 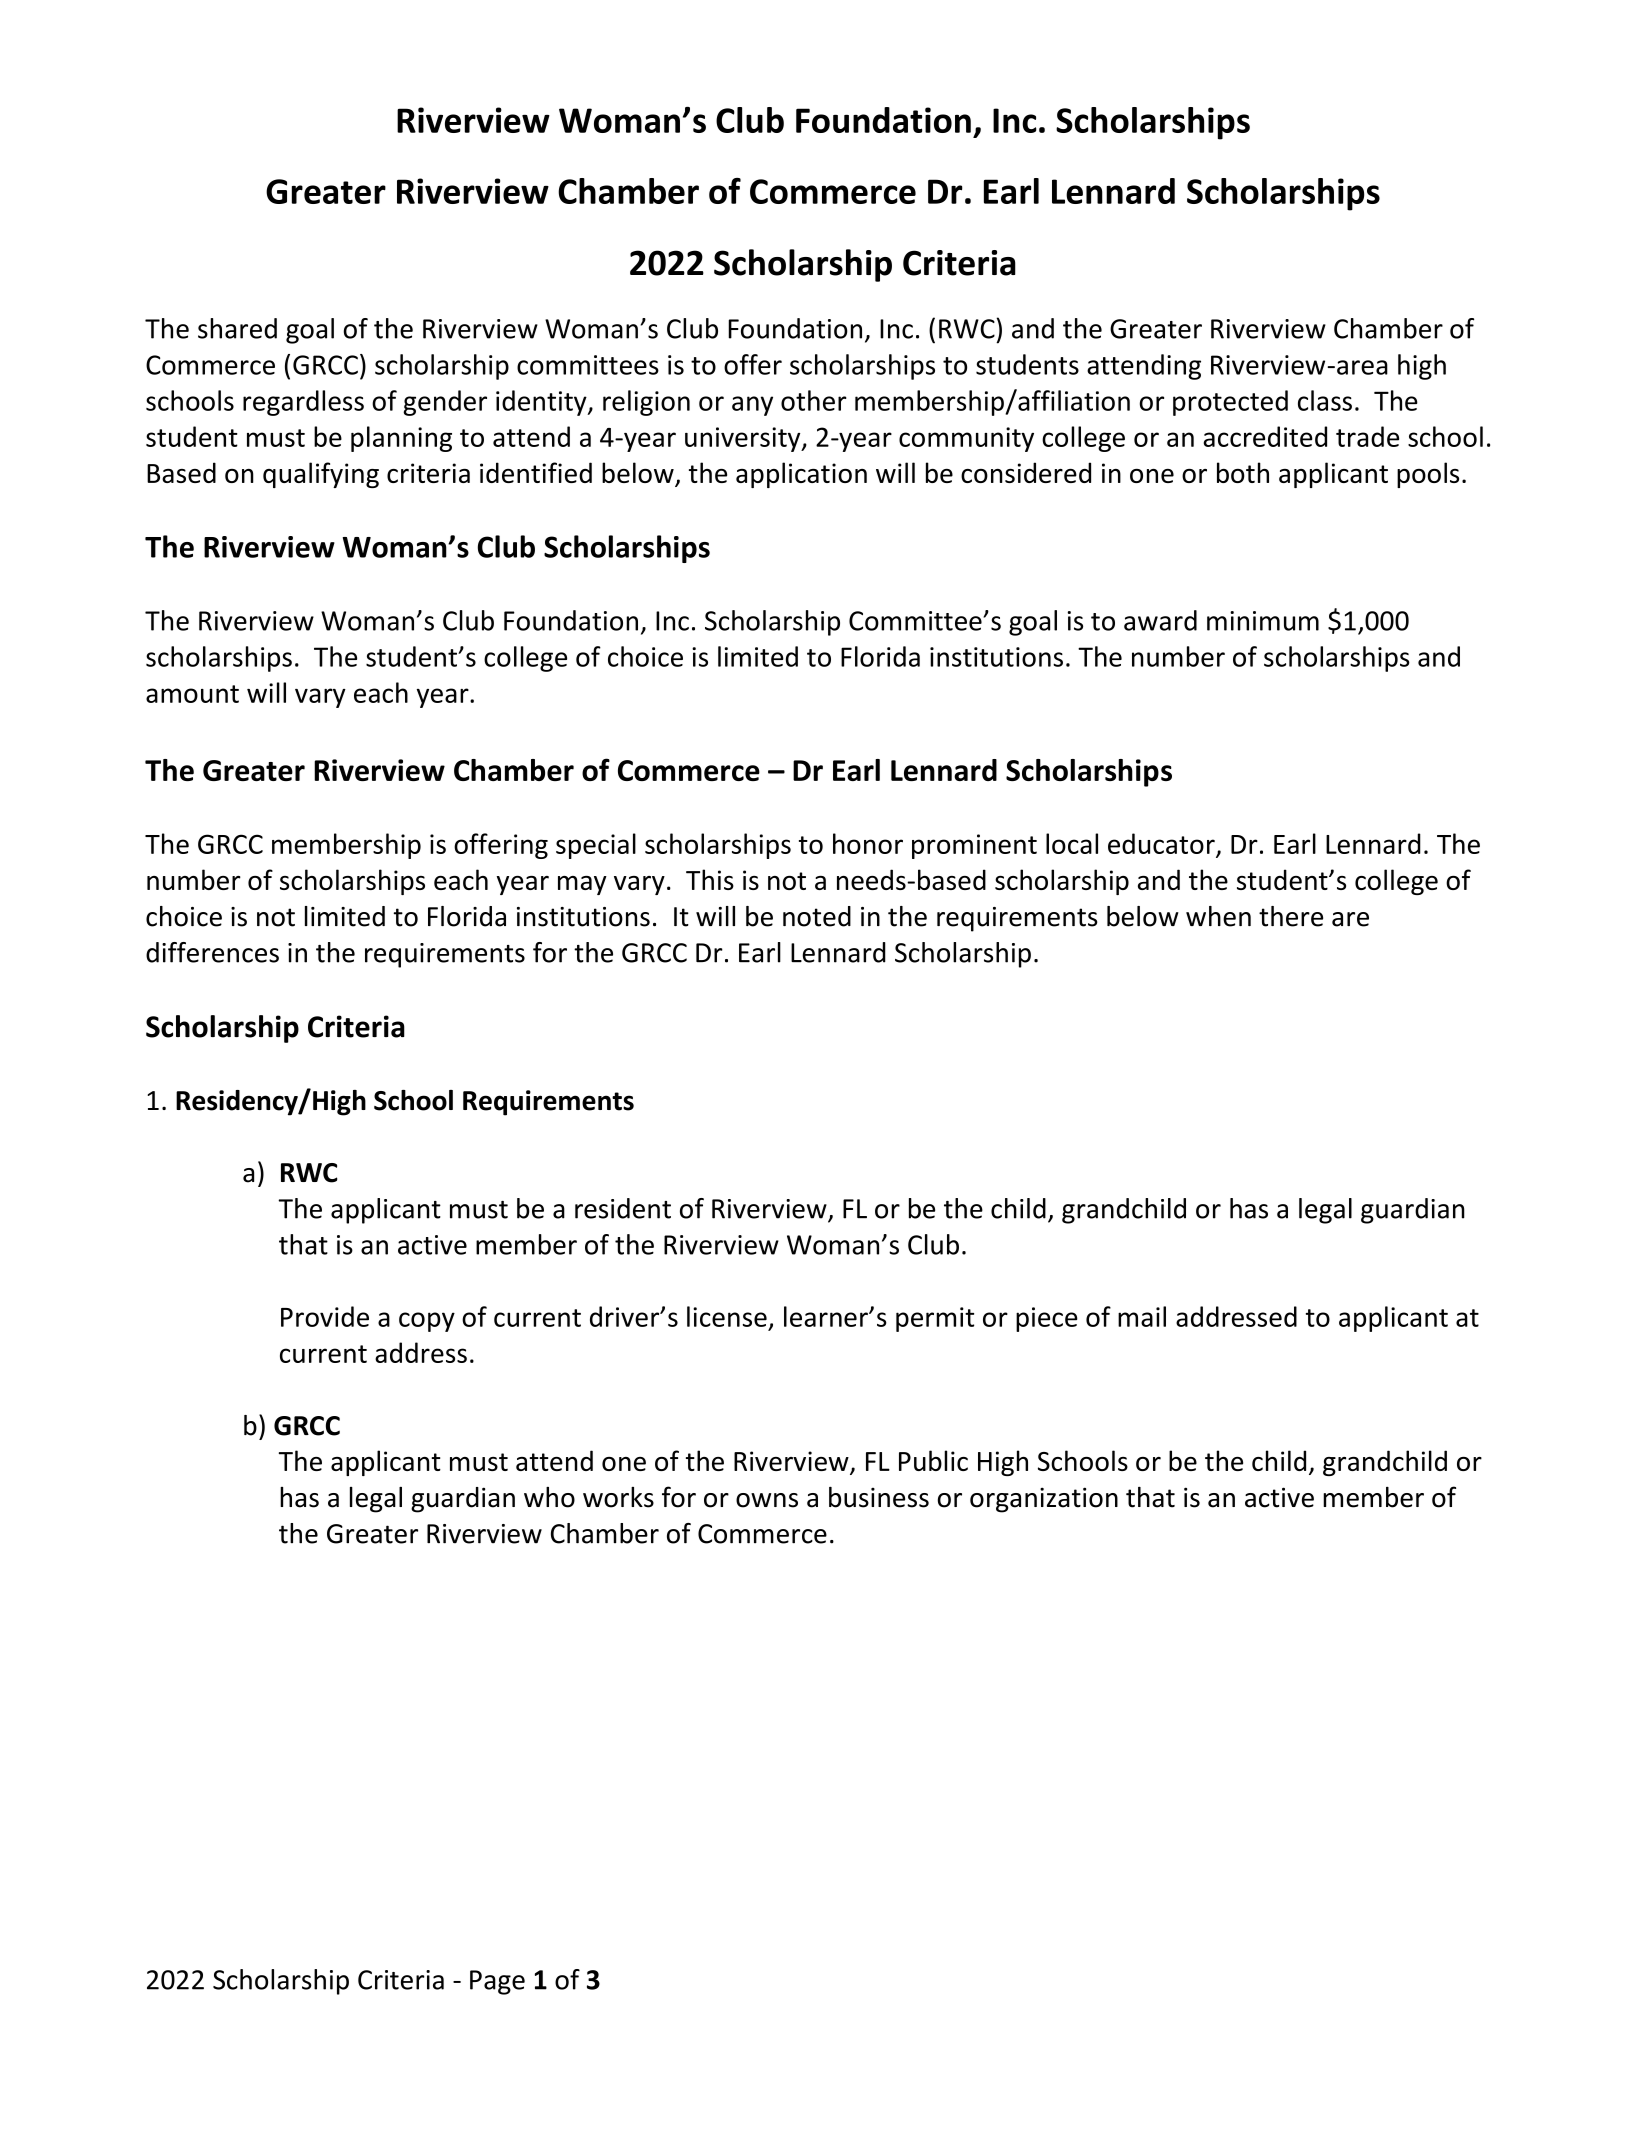 What do you see at coordinates (1325, 400) in the screenshot?
I see `class` at bounding box center [1325, 400].
